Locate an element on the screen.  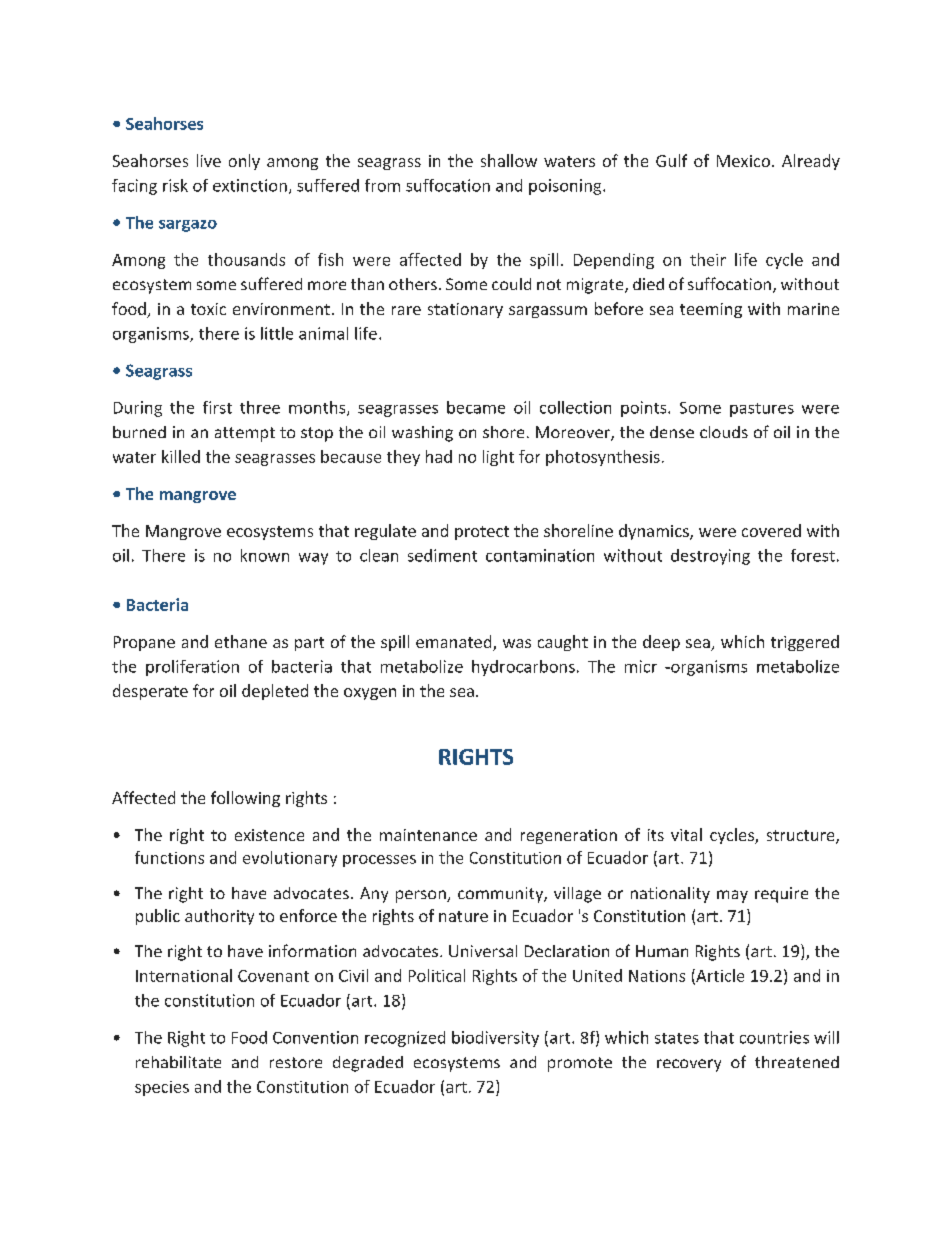
light is located at coordinates (498, 458).
